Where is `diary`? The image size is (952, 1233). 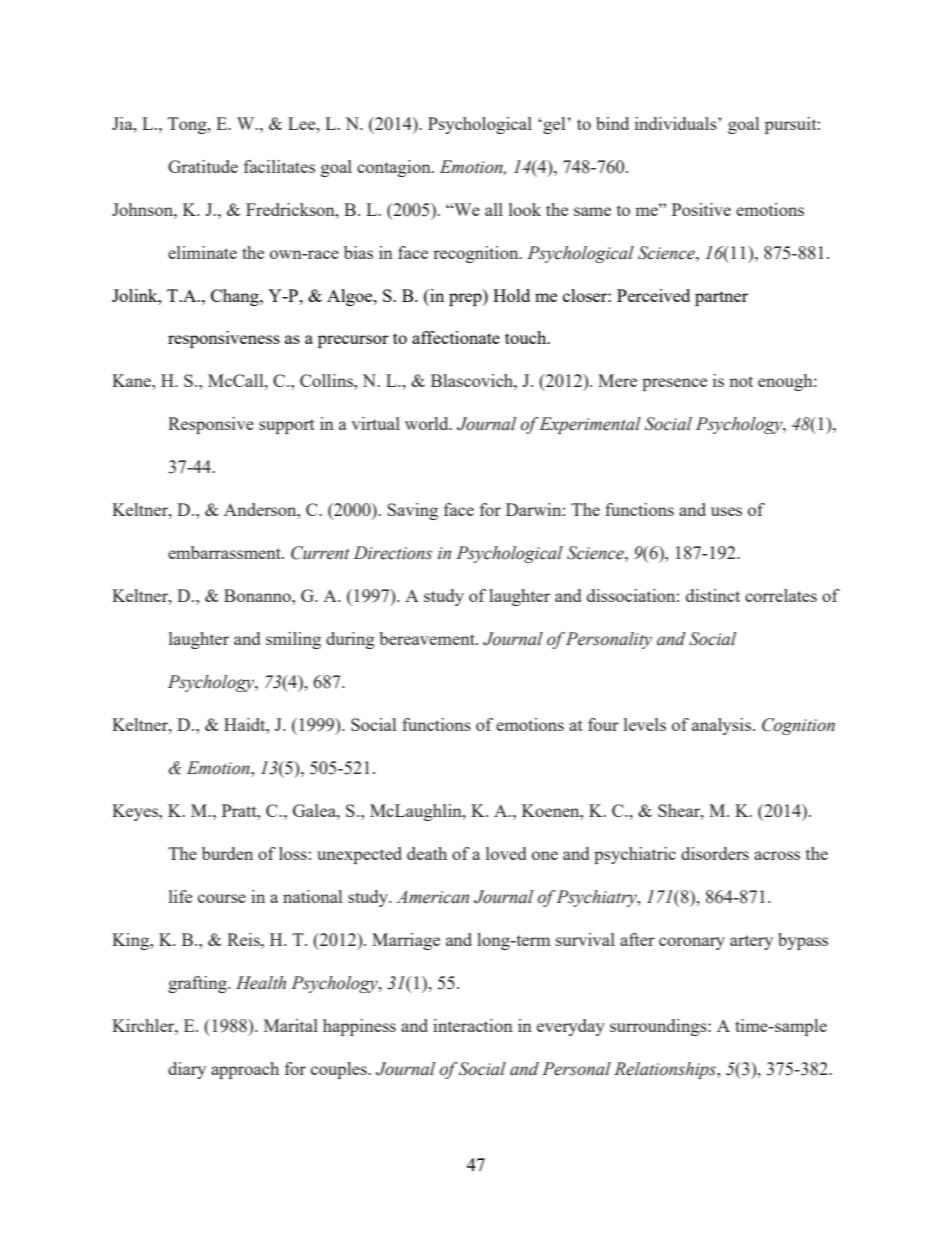
diary is located at coordinates (187, 1070).
